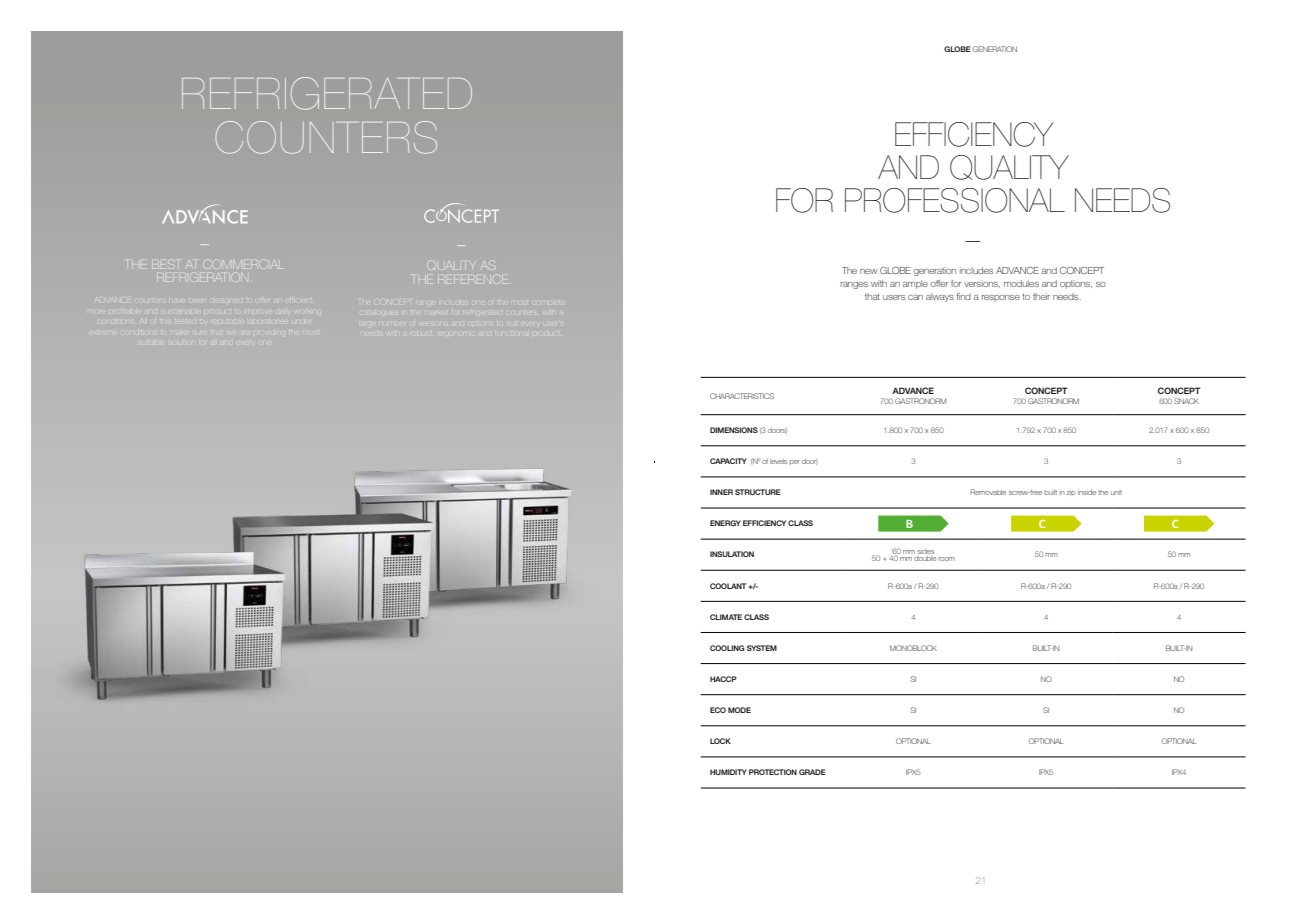 This screenshot has width=1308, height=924. Describe the element at coordinates (955, 200) in the screenshot. I see `PROFESSIONAL` at that location.
